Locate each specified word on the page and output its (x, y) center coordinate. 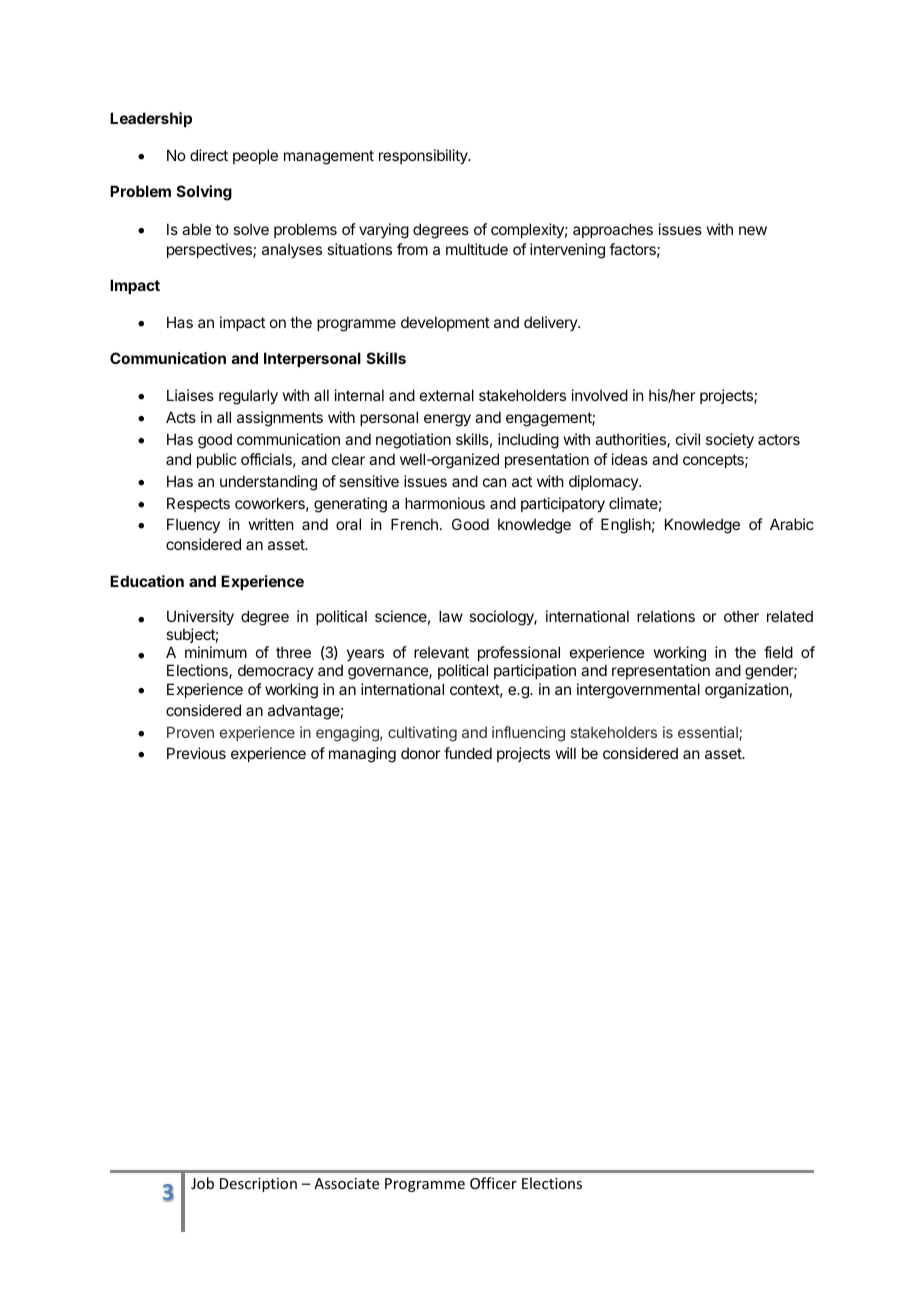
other (741, 616)
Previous (196, 753)
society (730, 440)
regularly (248, 397)
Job (202, 1183)
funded (468, 753)
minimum (216, 652)
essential (709, 733)
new (753, 230)
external (447, 395)
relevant (441, 652)
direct (209, 155)
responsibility (424, 156)
